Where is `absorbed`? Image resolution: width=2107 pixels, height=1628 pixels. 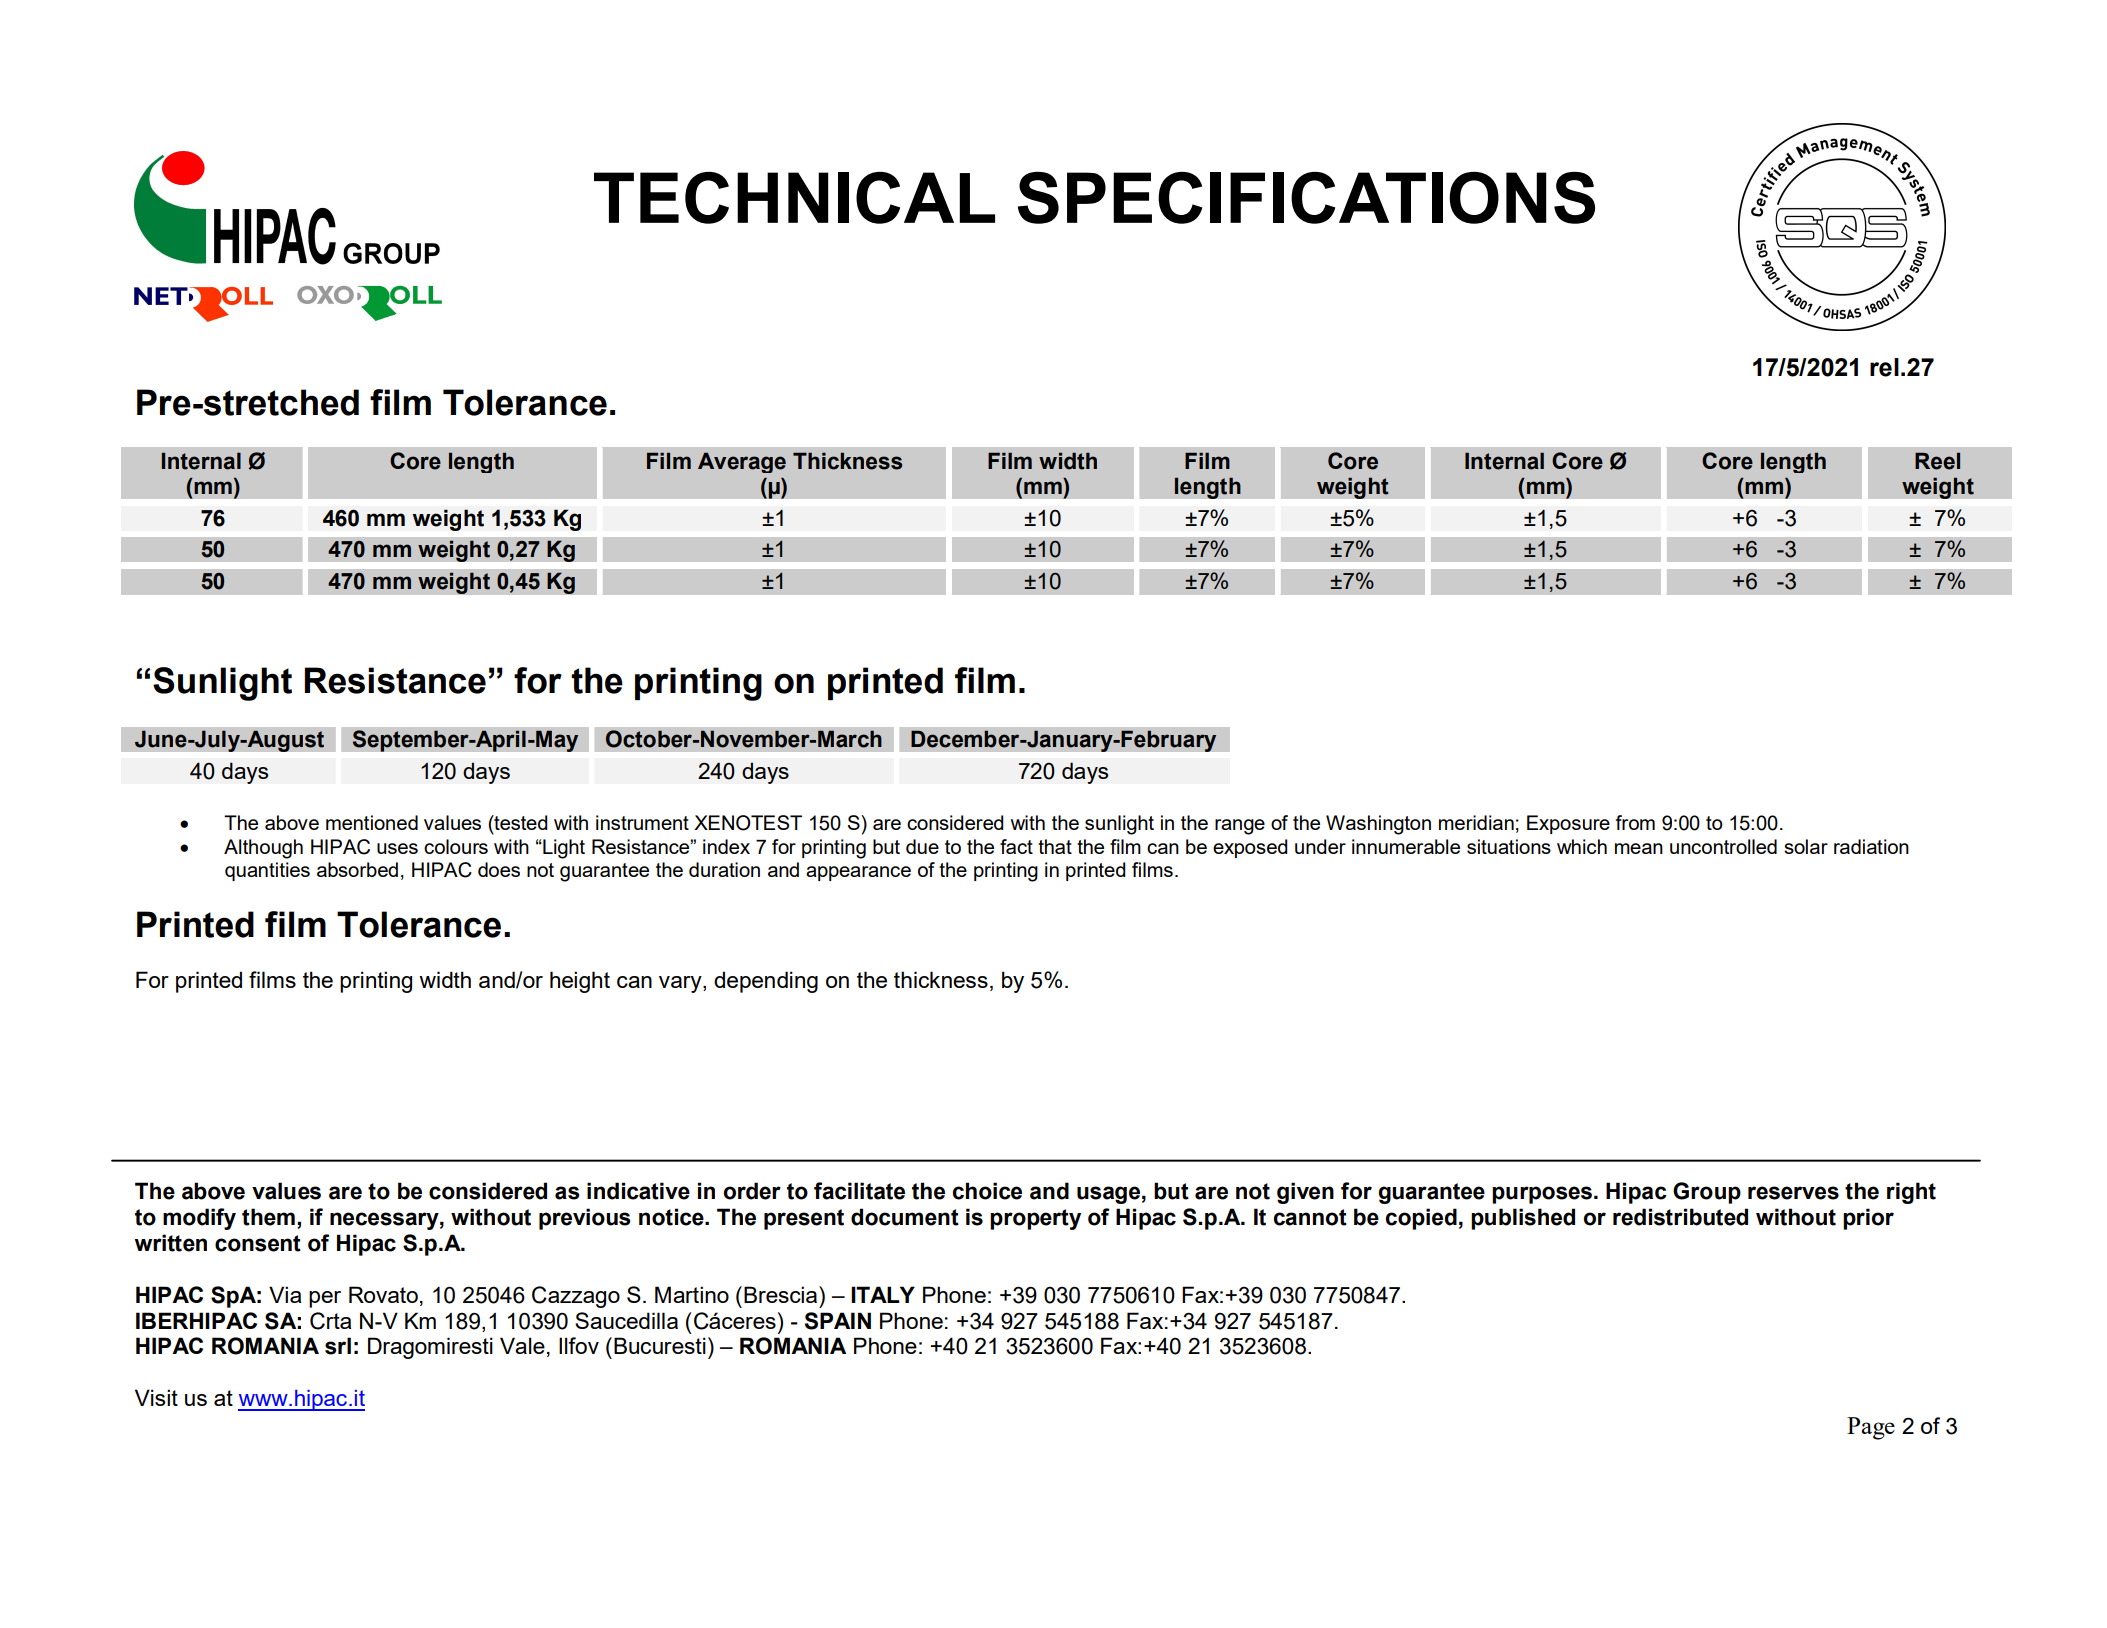
absorbed is located at coordinates (357, 869).
